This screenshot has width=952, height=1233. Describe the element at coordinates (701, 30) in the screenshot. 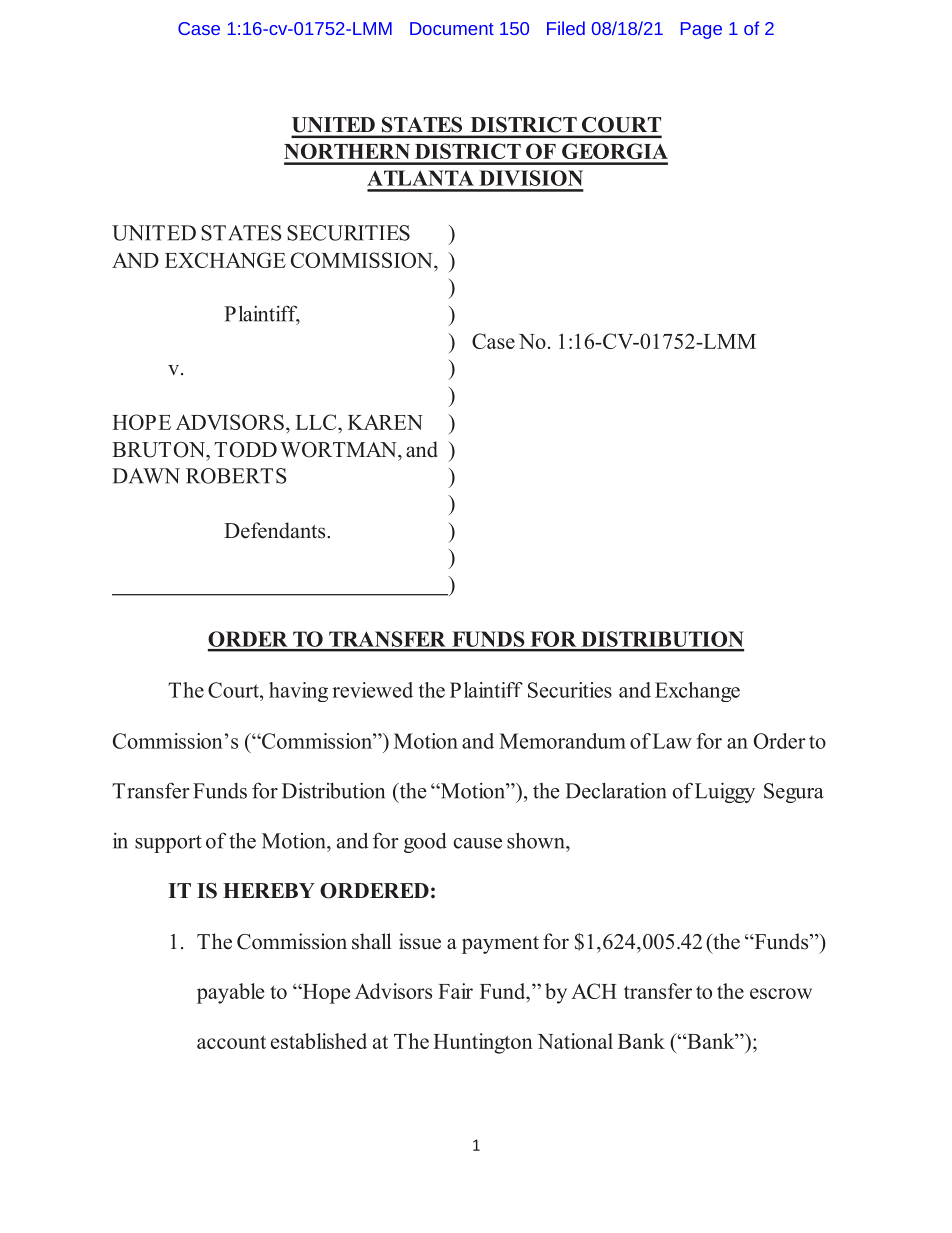

I see `Page` at that location.
